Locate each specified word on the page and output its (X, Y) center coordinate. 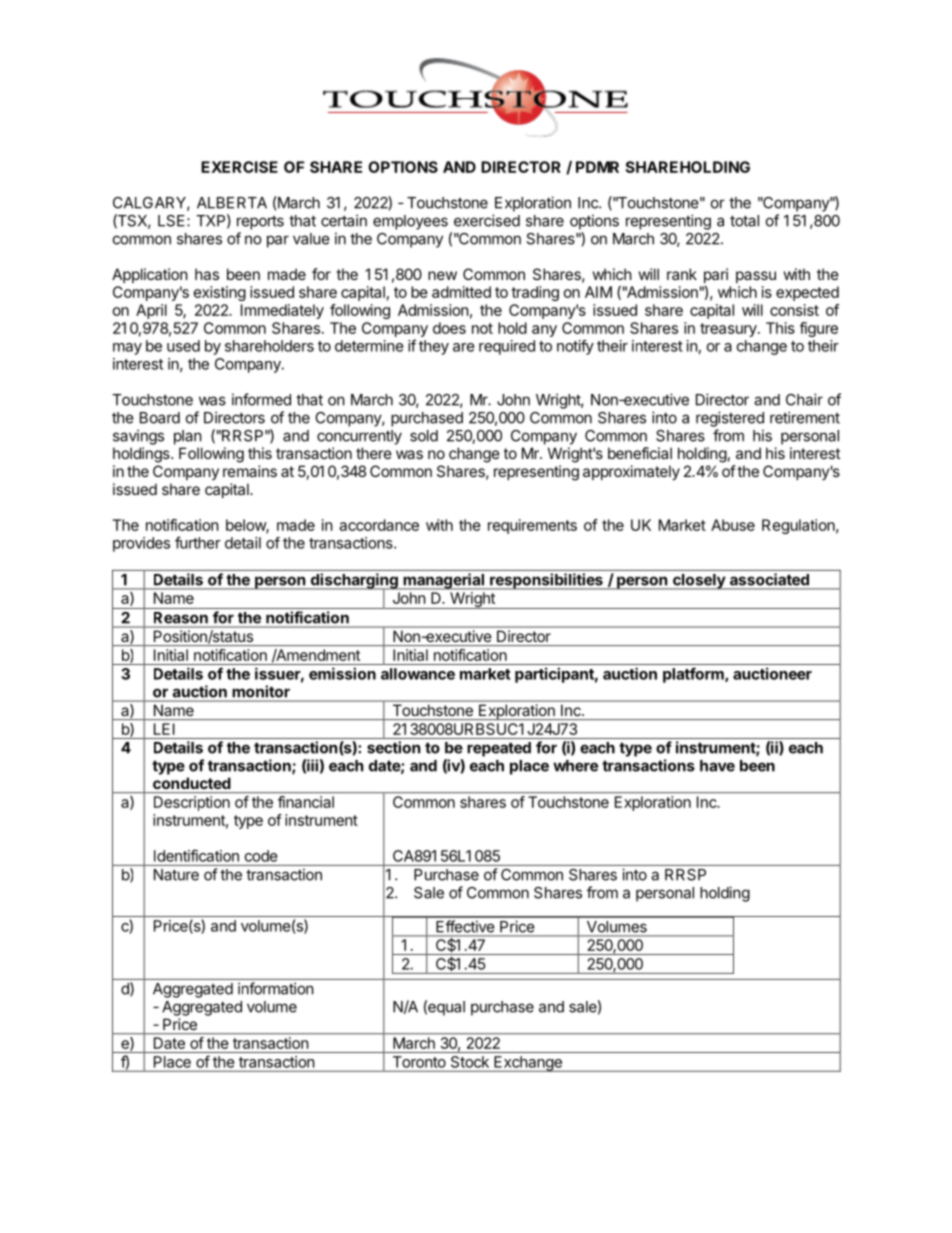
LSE (173, 221)
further (198, 542)
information (275, 988)
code (261, 856)
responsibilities (546, 581)
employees (410, 222)
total (744, 221)
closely (698, 582)
